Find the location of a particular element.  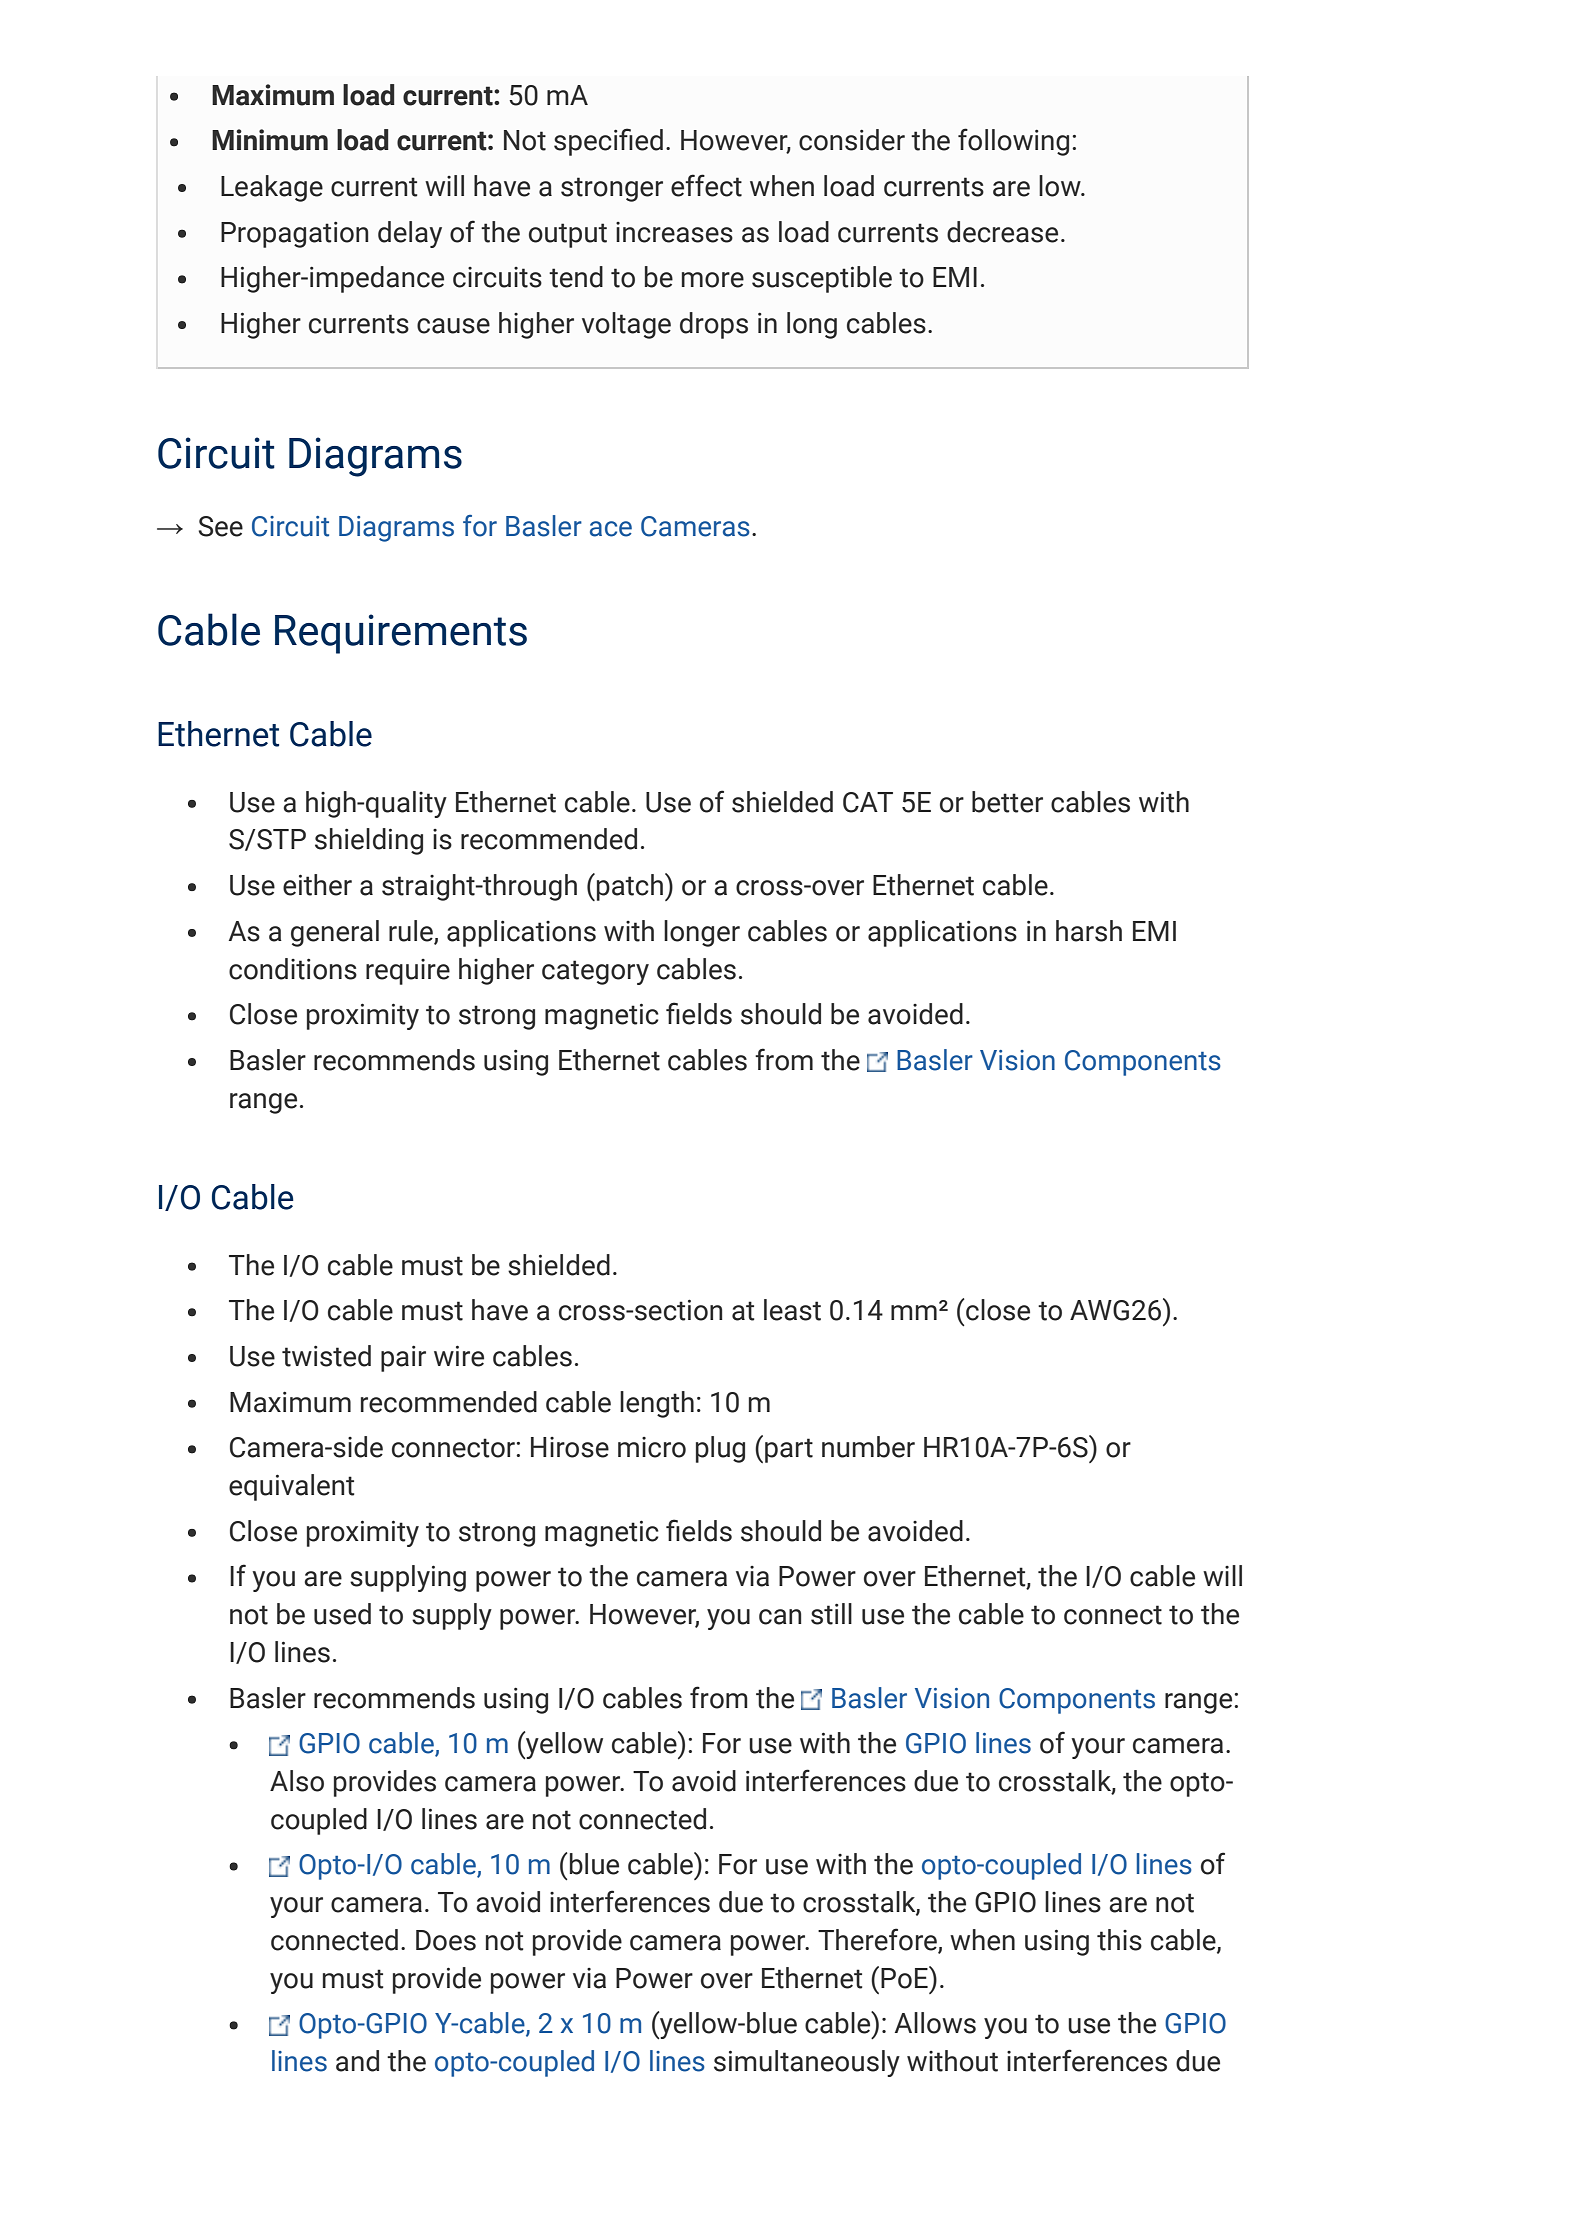

simultaneously is located at coordinates (807, 2063).
